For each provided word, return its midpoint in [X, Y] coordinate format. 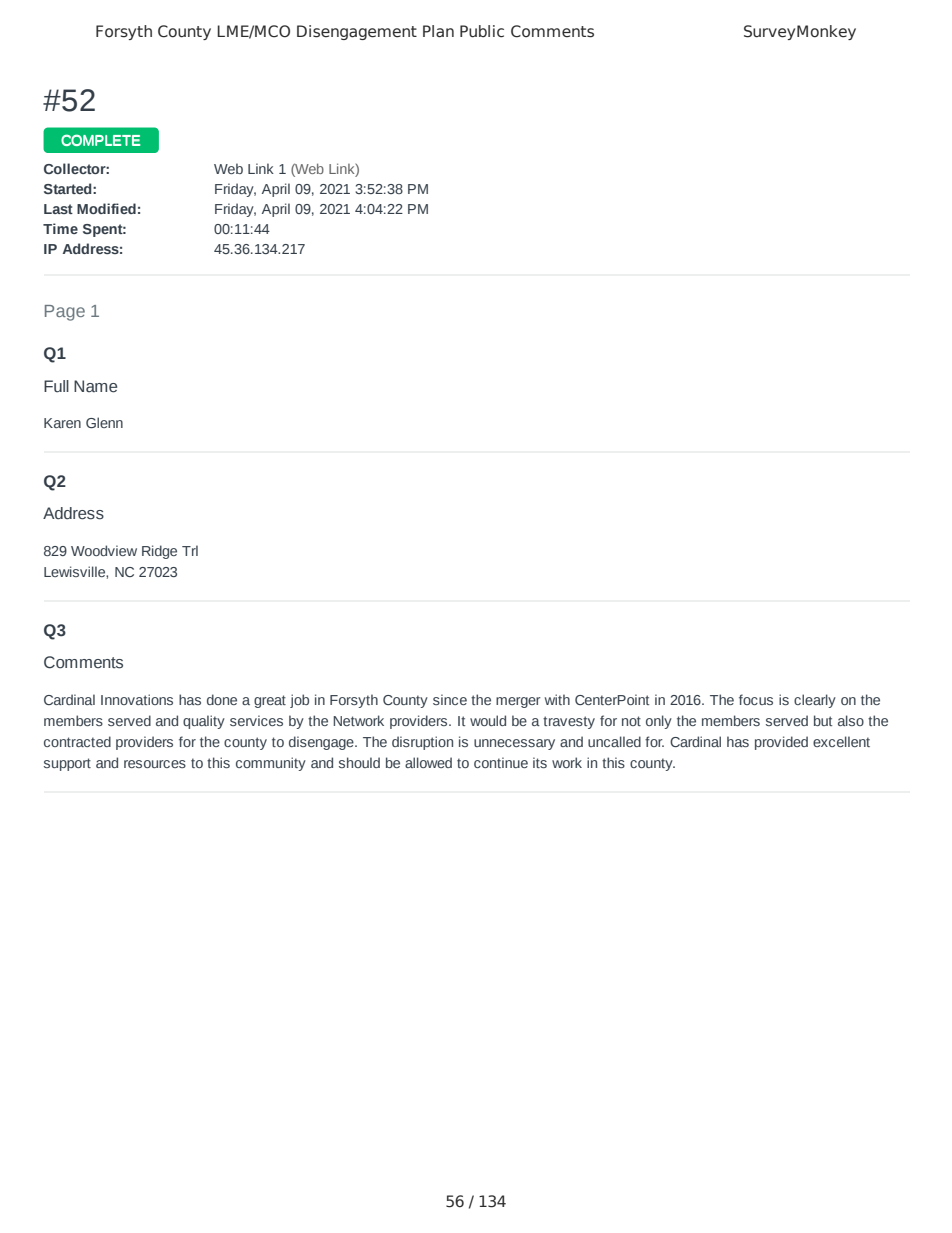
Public [482, 31]
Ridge [159, 552]
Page [65, 313]
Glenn [104, 422]
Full [56, 386]
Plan [438, 31]
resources [155, 764]
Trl [190, 550]
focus [756, 699]
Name [95, 386]
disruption [422, 743]
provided [781, 743]
